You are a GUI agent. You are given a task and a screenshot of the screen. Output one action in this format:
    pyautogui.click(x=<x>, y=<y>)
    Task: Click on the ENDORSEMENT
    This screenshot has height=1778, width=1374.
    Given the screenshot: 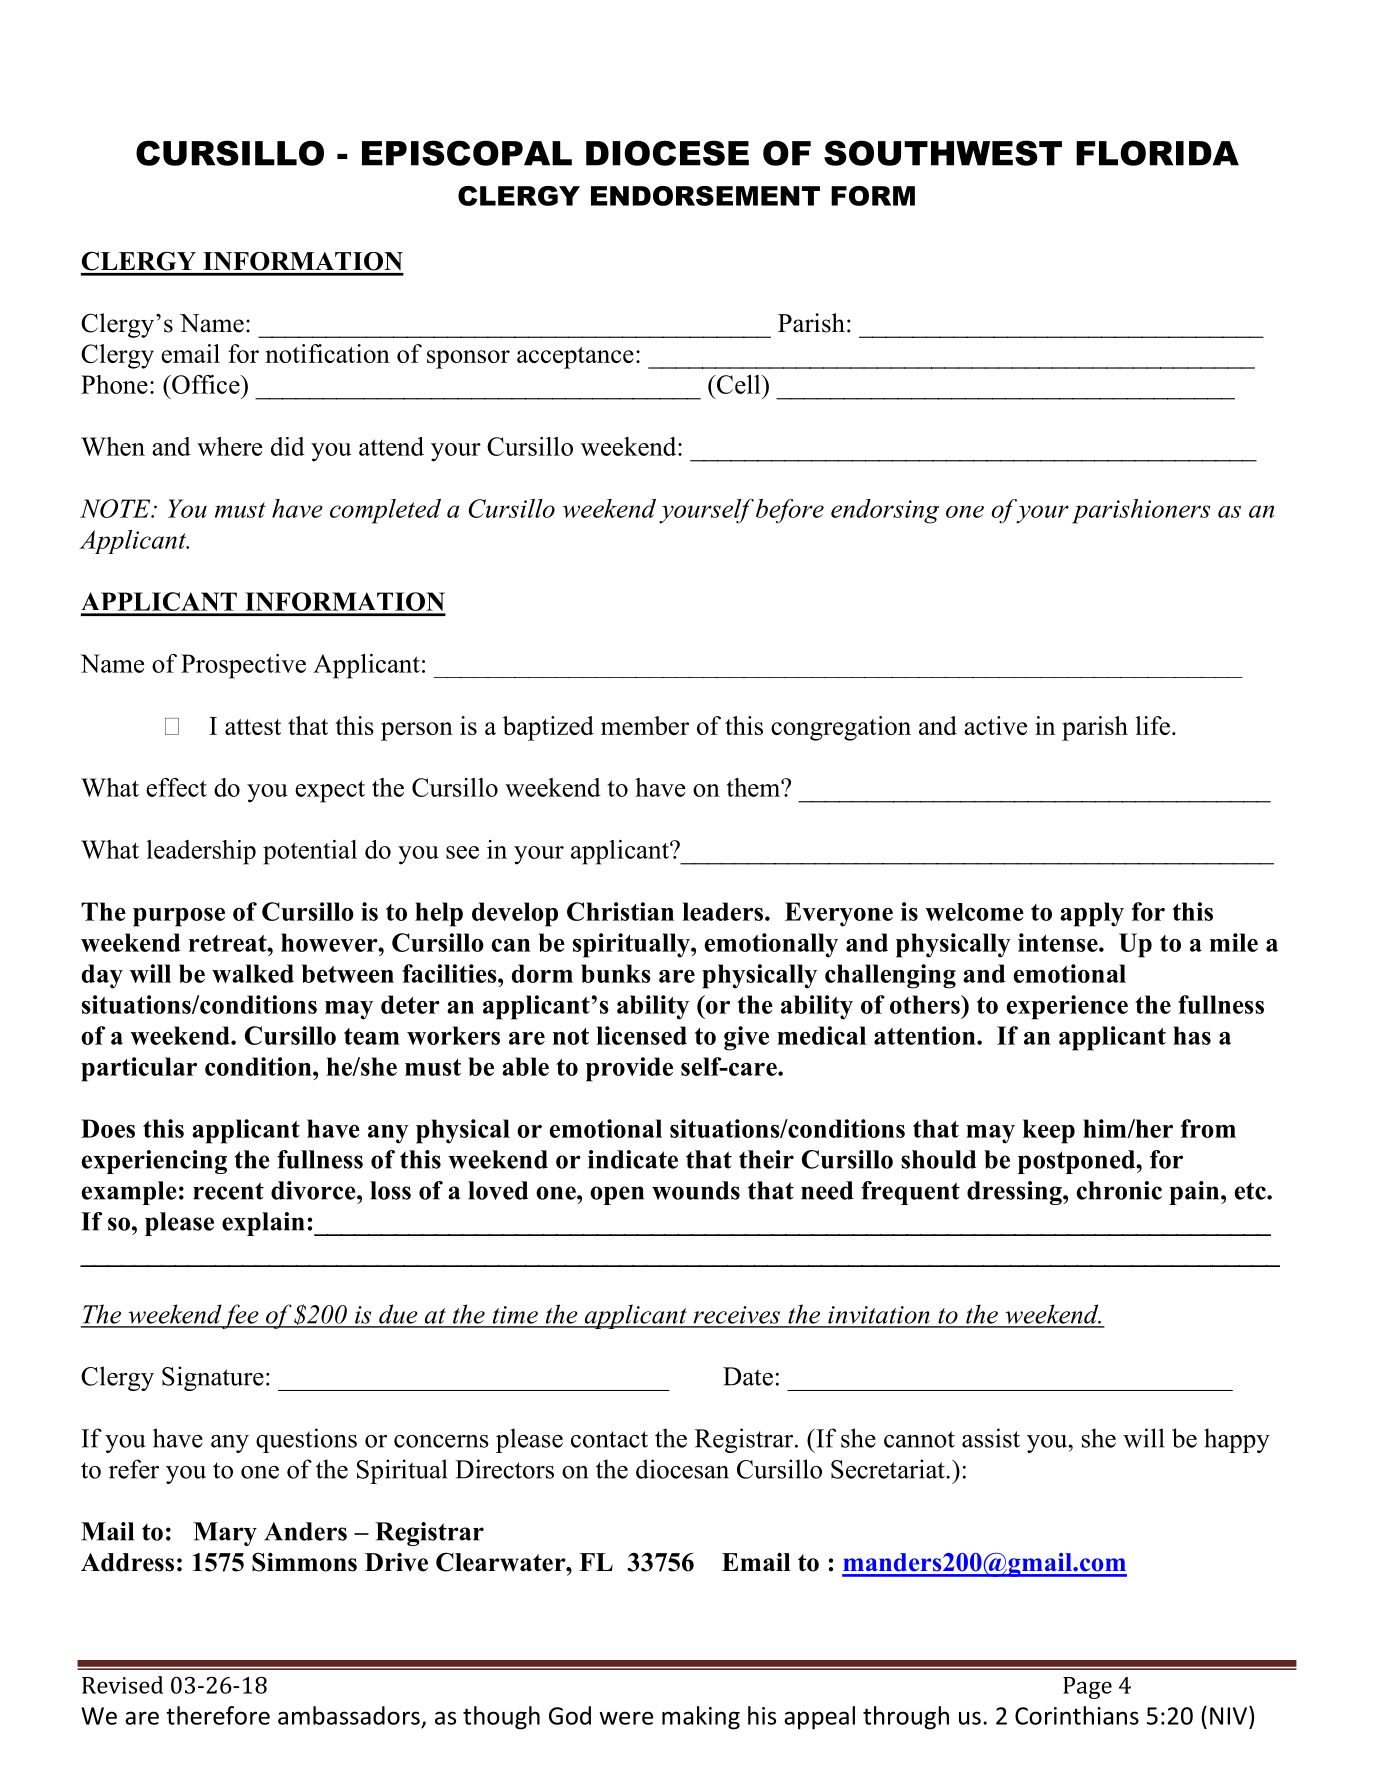 What is the action you would take?
    pyautogui.click(x=705, y=196)
